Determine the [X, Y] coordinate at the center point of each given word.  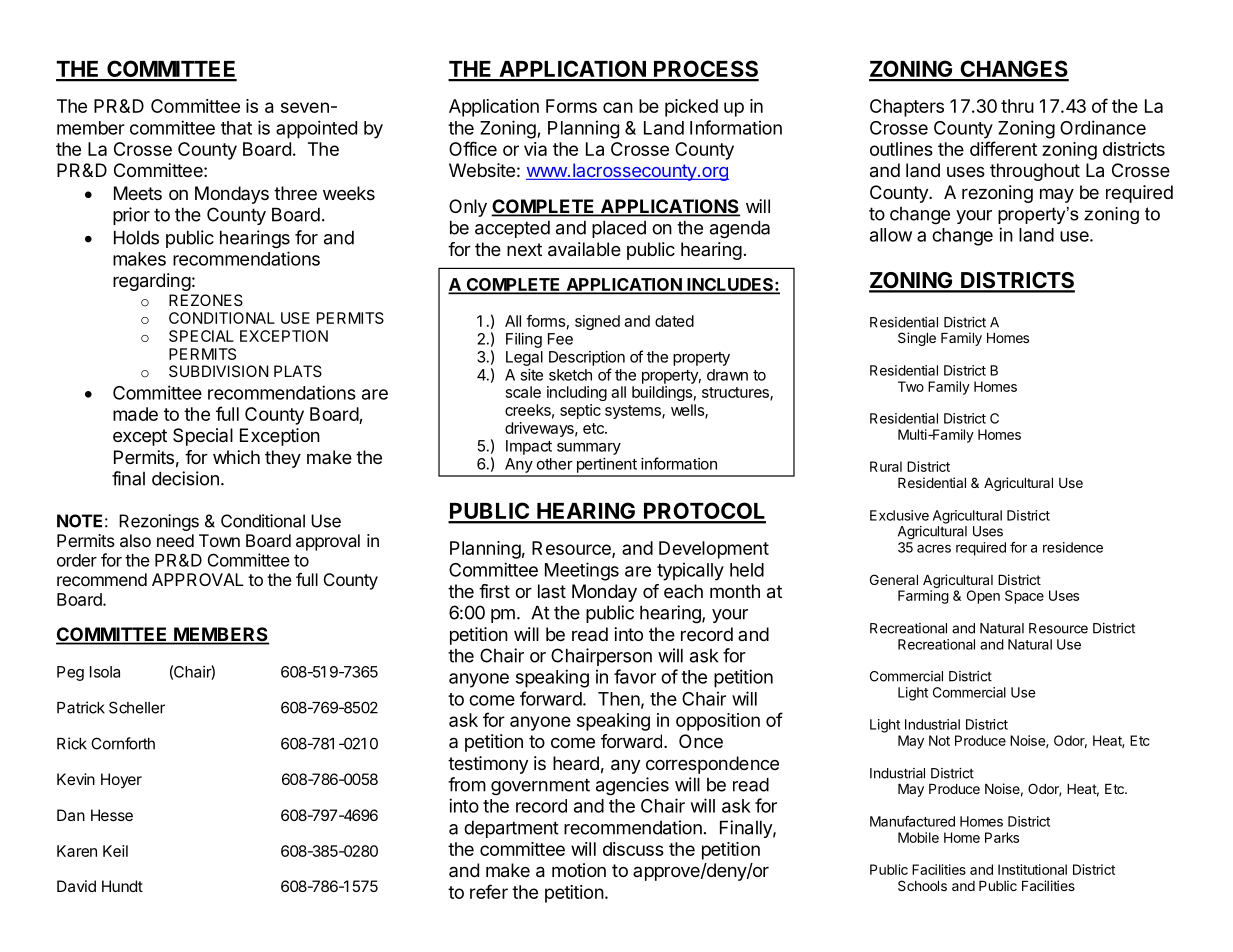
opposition [718, 722]
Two [911, 386]
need [175, 540]
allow [891, 235]
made [135, 414]
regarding [152, 282]
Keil [115, 851]
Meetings [582, 571]
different [1003, 148]
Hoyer [121, 780]
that [236, 128]
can [618, 107]
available [584, 249]
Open [983, 597]
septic [580, 411]
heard [576, 763]
